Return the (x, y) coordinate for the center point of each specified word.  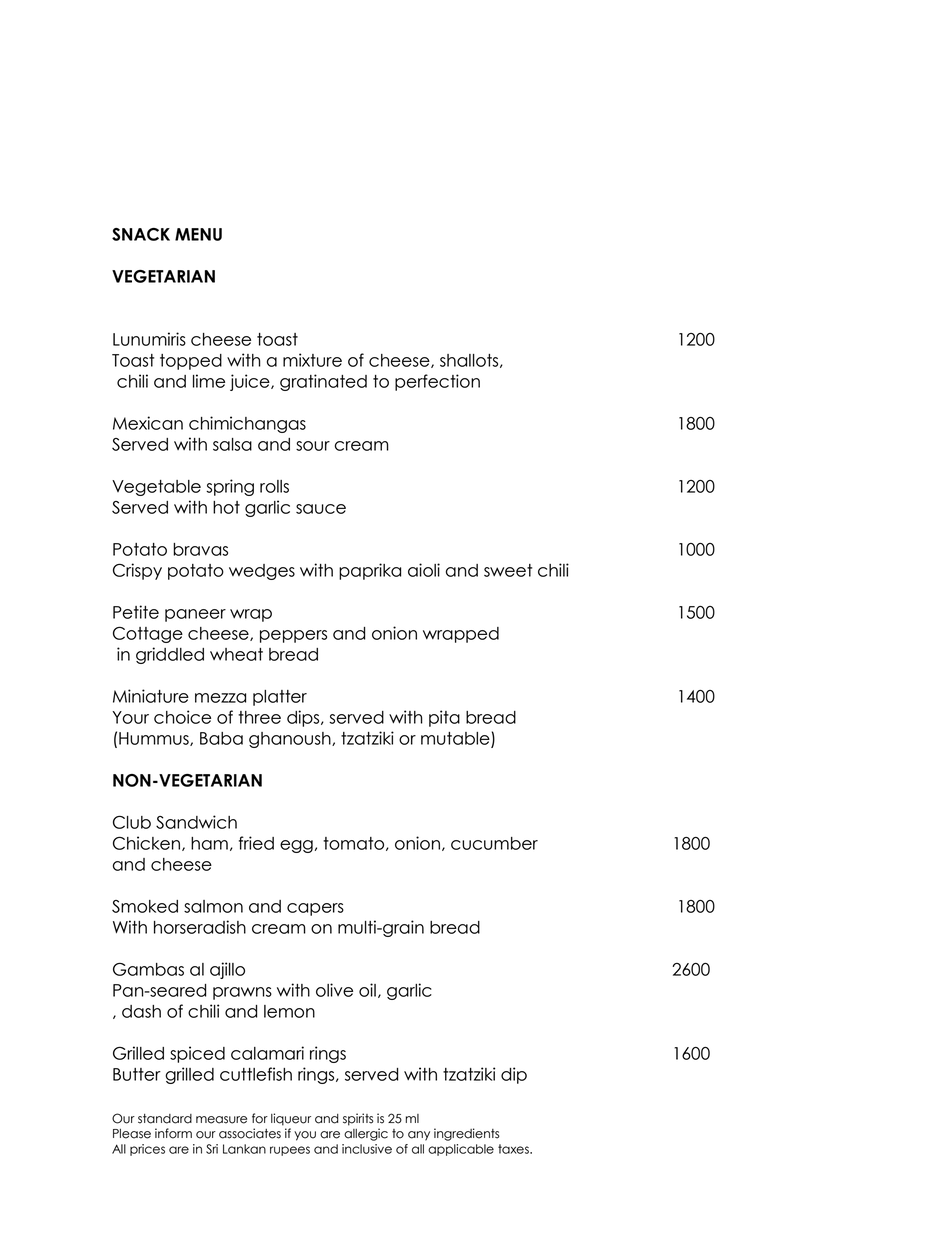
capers (315, 909)
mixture (312, 360)
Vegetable (156, 488)
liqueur (291, 1119)
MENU (198, 234)
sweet (508, 570)
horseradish (200, 927)
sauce (321, 509)
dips (304, 718)
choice (182, 717)
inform (173, 1133)
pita (444, 718)
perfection (437, 382)
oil (367, 990)
